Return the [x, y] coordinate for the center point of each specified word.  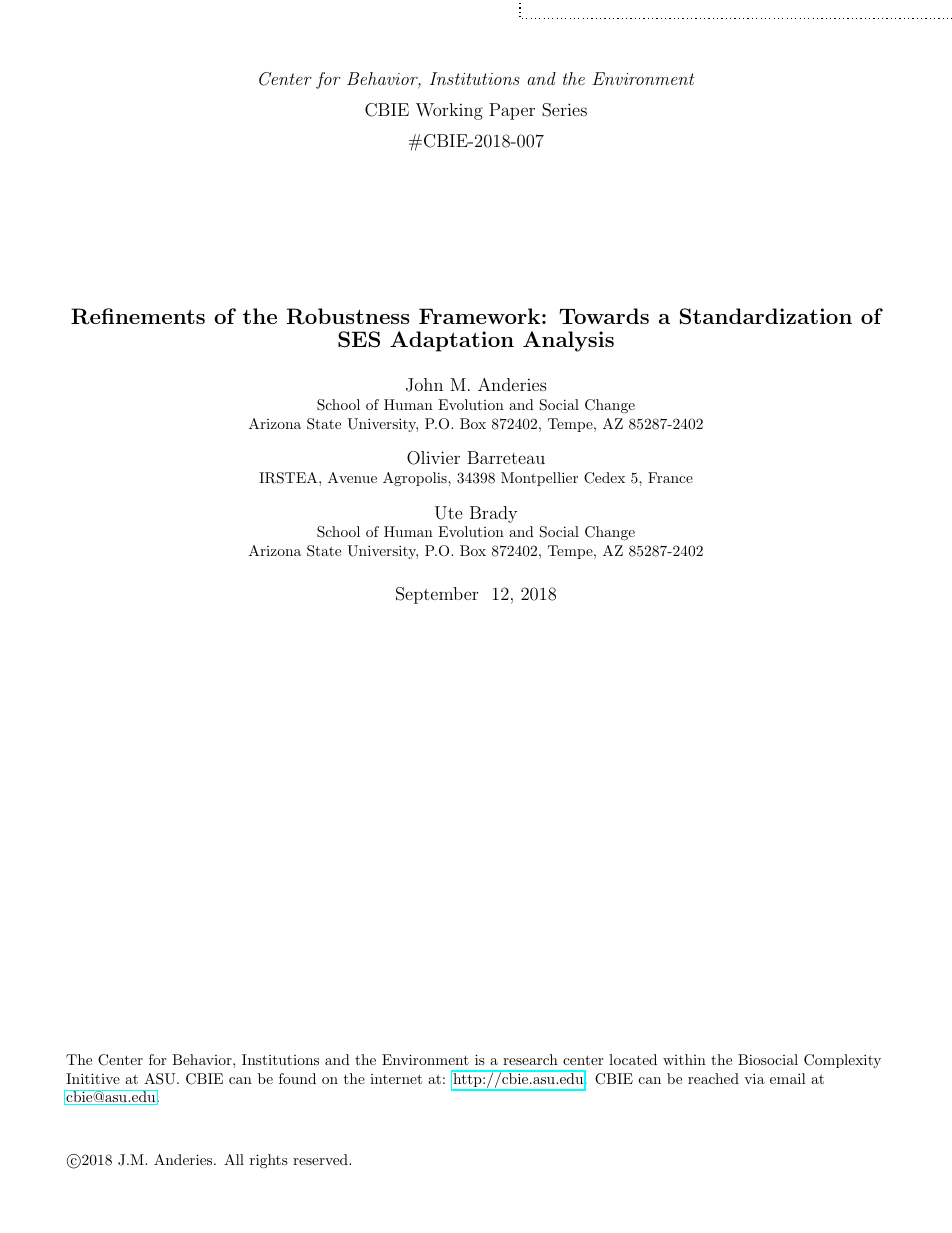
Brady [493, 514]
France [670, 477]
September [437, 595]
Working [449, 111]
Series [564, 110]
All [234, 1159]
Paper [512, 111]
